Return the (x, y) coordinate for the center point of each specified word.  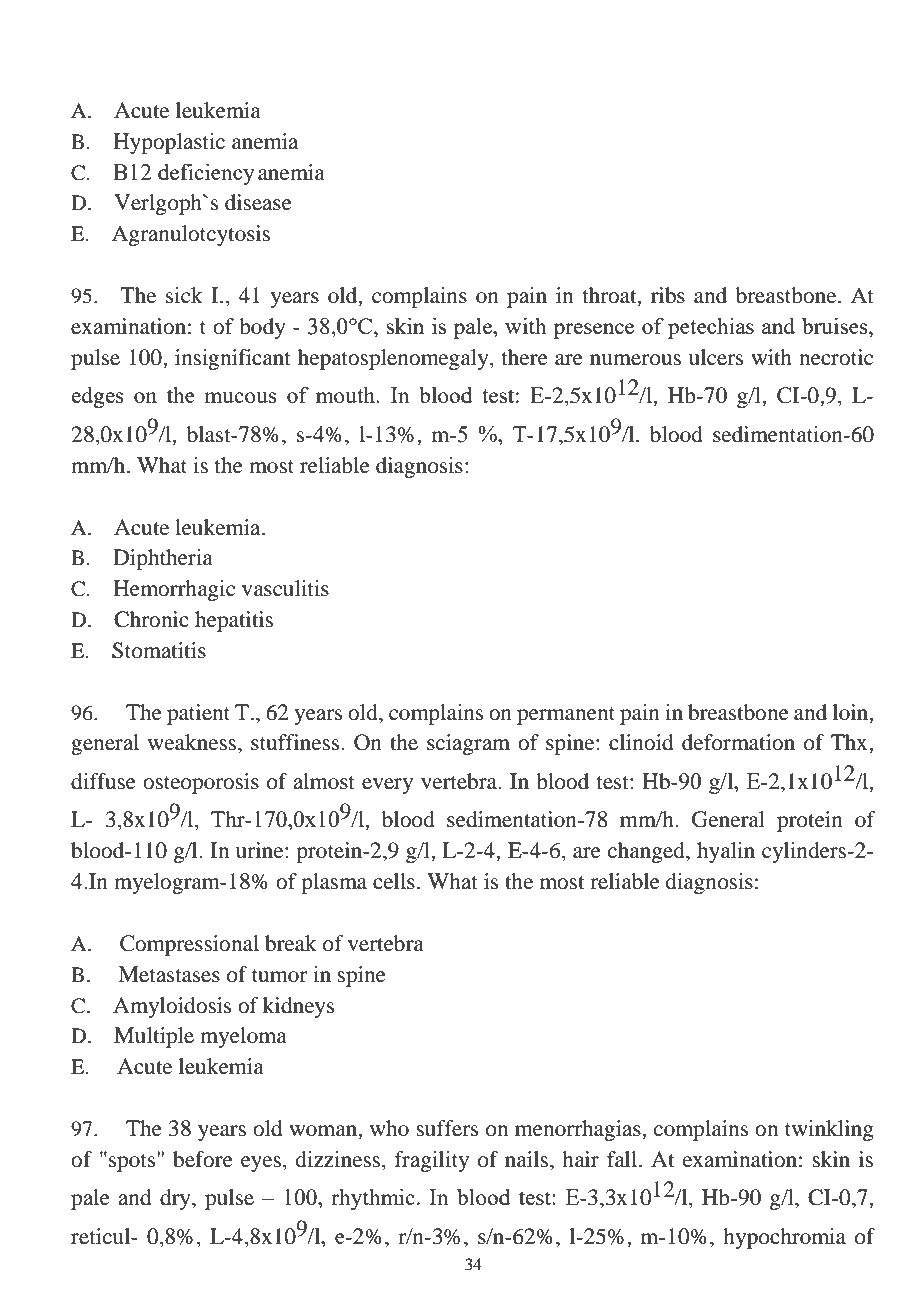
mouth (346, 394)
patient (198, 714)
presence (594, 331)
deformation (738, 742)
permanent (566, 716)
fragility (432, 1161)
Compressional (189, 945)
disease (258, 202)
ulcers (716, 357)
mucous (240, 397)
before (203, 1159)
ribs (668, 295)
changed (647, 852)
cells (394, 881)
